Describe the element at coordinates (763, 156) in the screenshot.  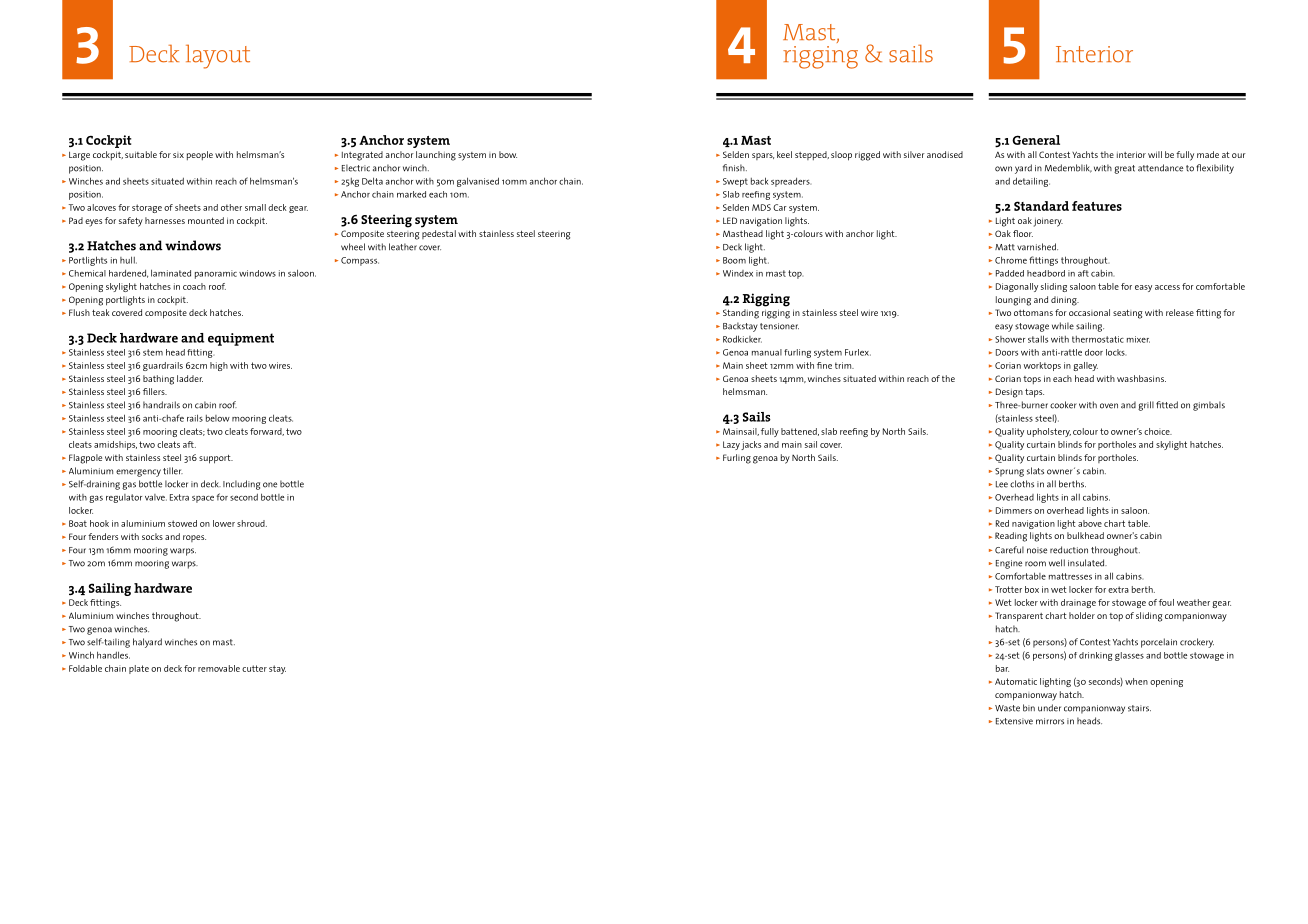
I see `spars` at that location.
